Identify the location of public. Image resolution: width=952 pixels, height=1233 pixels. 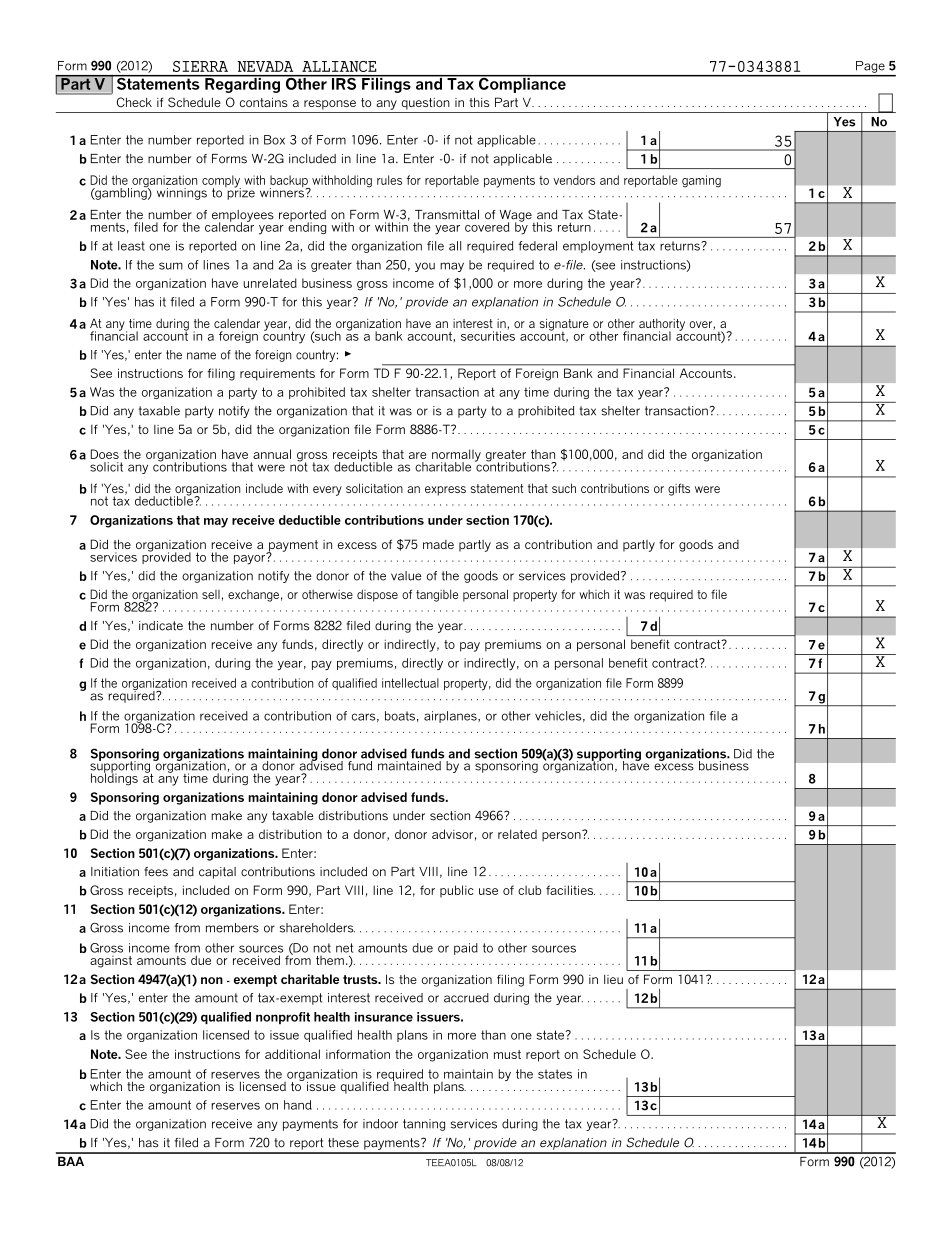
(457, 891).
